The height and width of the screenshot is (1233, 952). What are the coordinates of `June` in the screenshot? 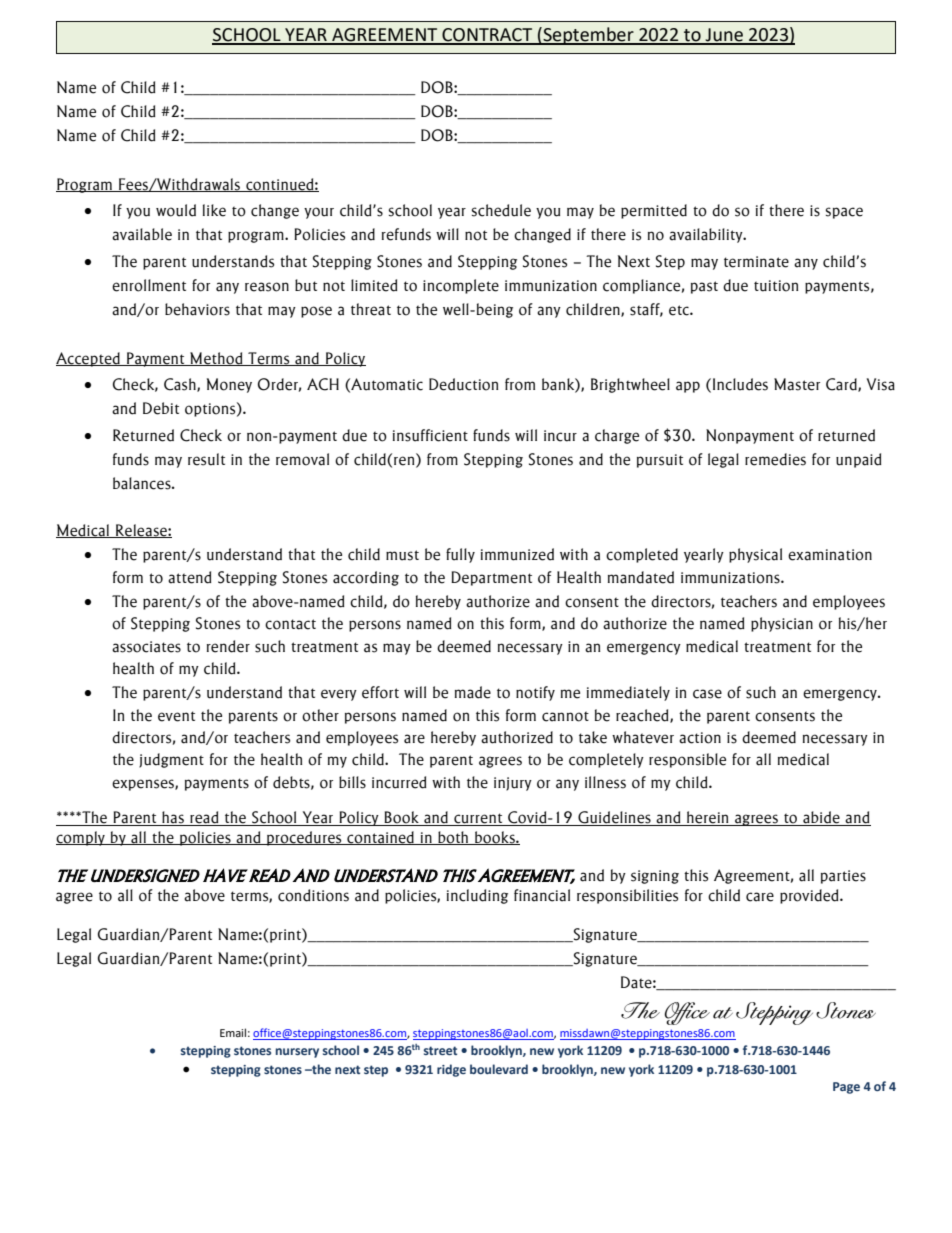 It's located at (724, 36).
